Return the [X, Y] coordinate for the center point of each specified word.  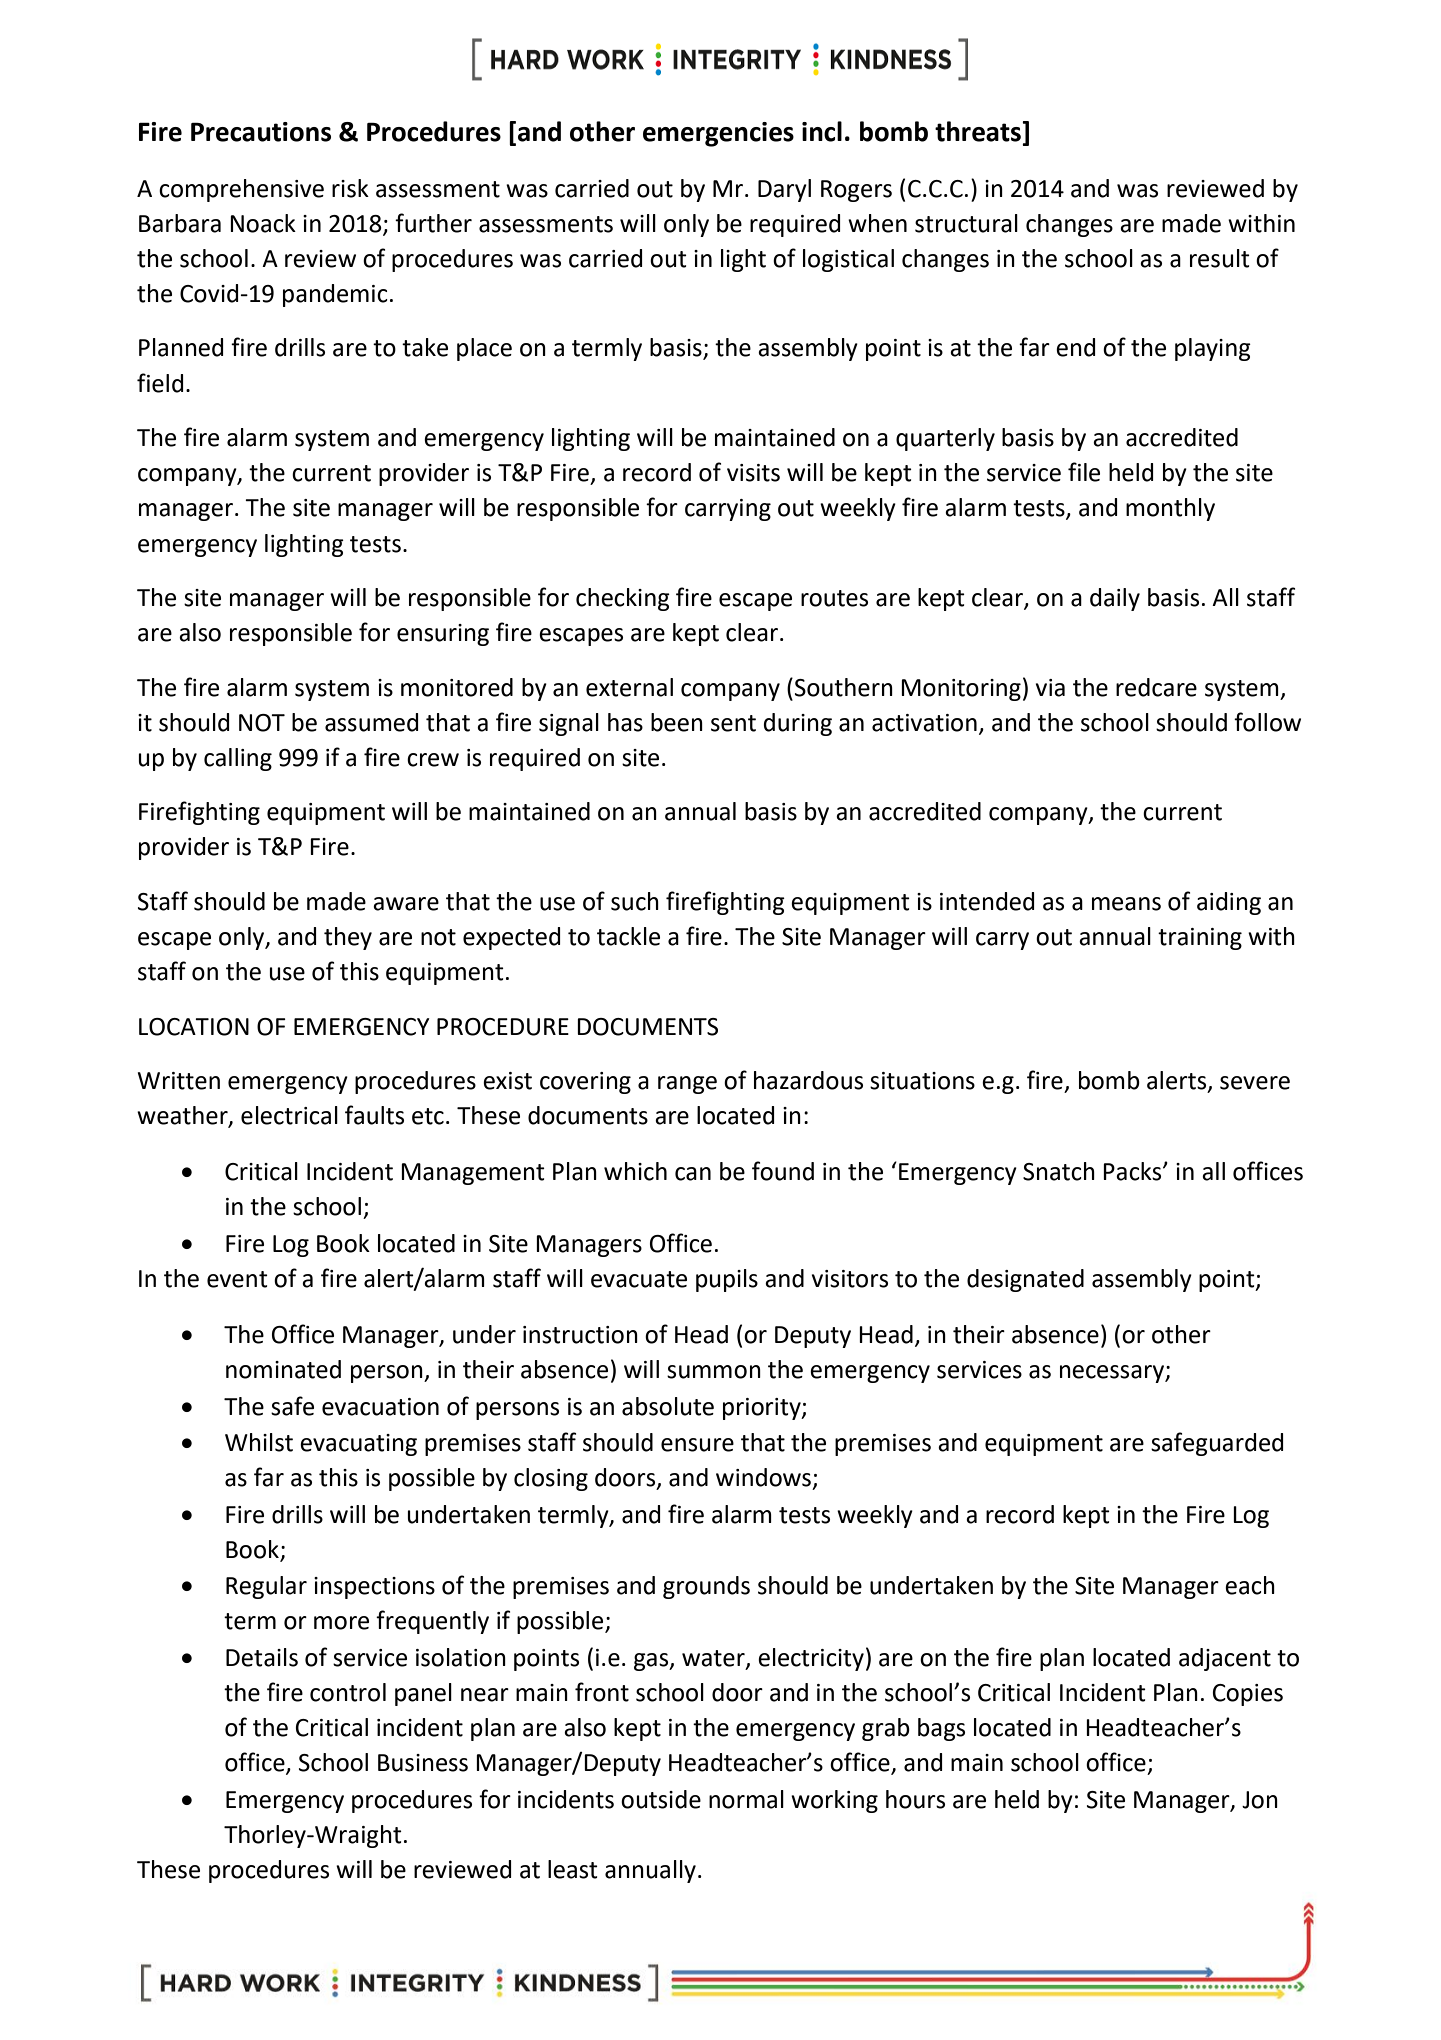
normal [746, 1799]
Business [423, 1763]
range [687, 1085]
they [348, 938]
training [1200, 939]
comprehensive [241, 190]
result [1220, 258]
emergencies [718, 134]
